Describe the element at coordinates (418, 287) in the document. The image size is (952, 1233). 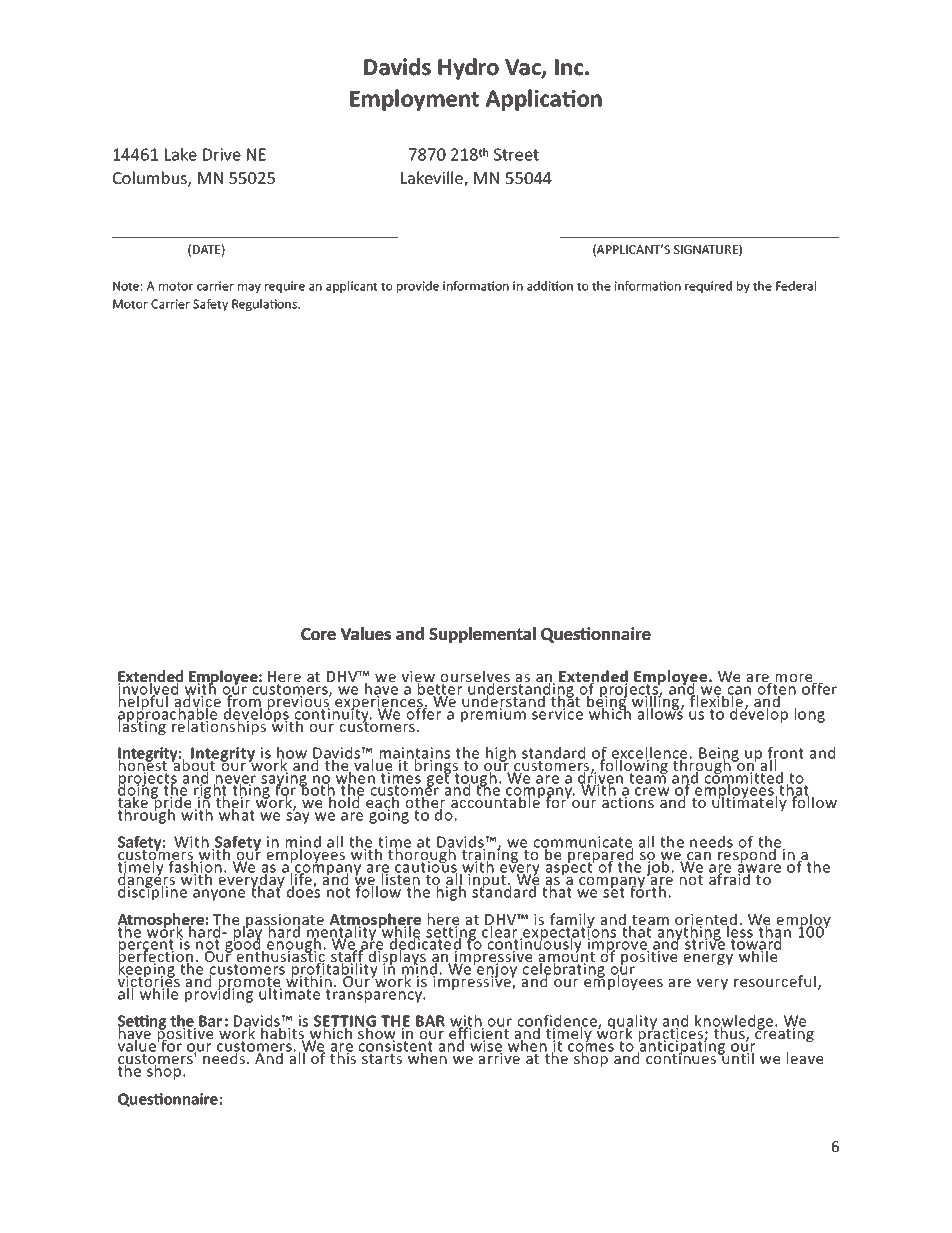
I see `provide` at that location.
